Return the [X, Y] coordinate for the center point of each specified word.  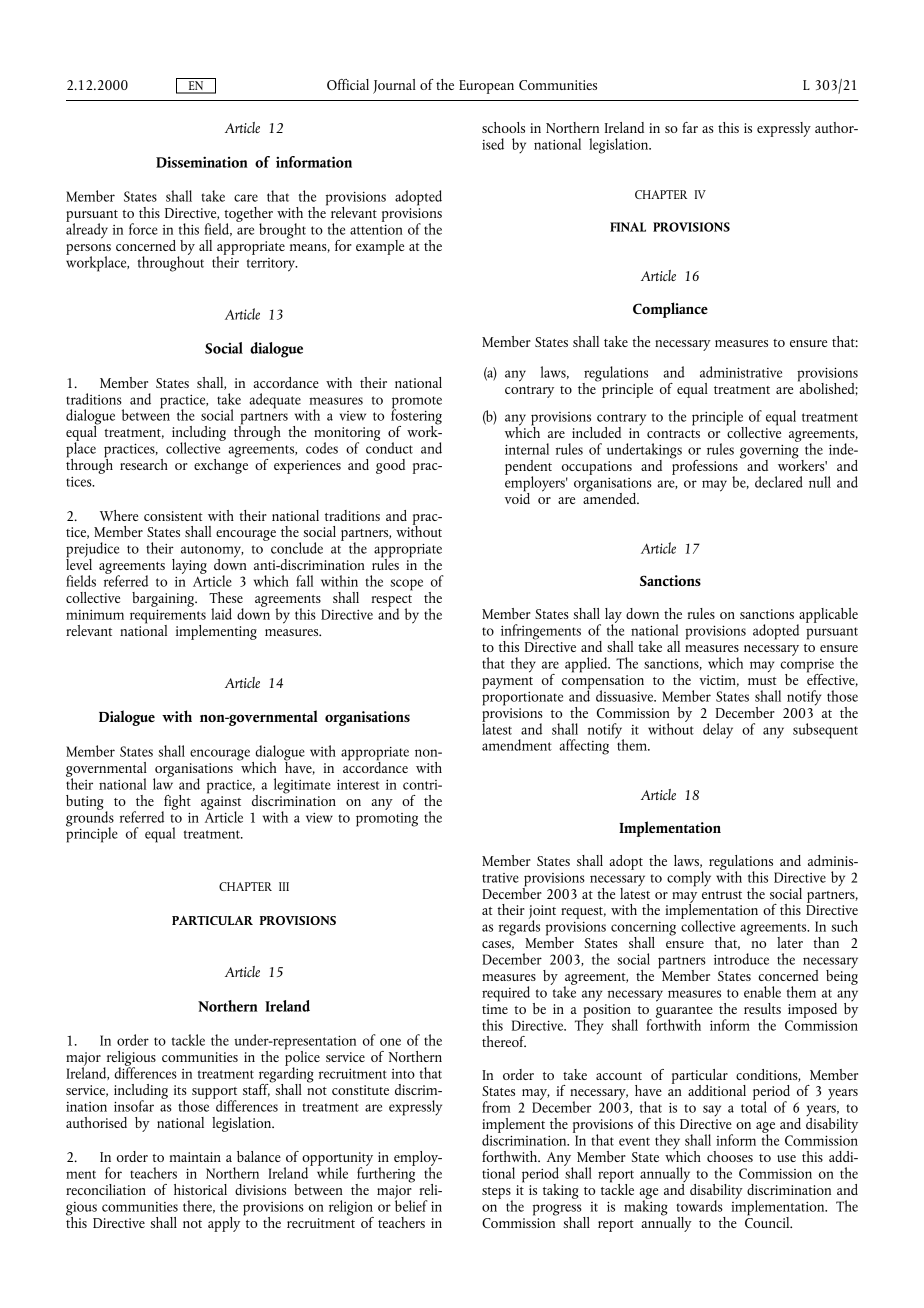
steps [497, 1194]
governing [769, 453]
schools [503, 127]
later [790, 942]
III [284, 886]
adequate [275, 401]
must [762, 681]
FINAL [628, 227]
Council [768, 1221]
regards [519, 927]
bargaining [164, 599]
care [246, 198]
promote [417, 403]
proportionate [522, 699]
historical [200, 1189]
